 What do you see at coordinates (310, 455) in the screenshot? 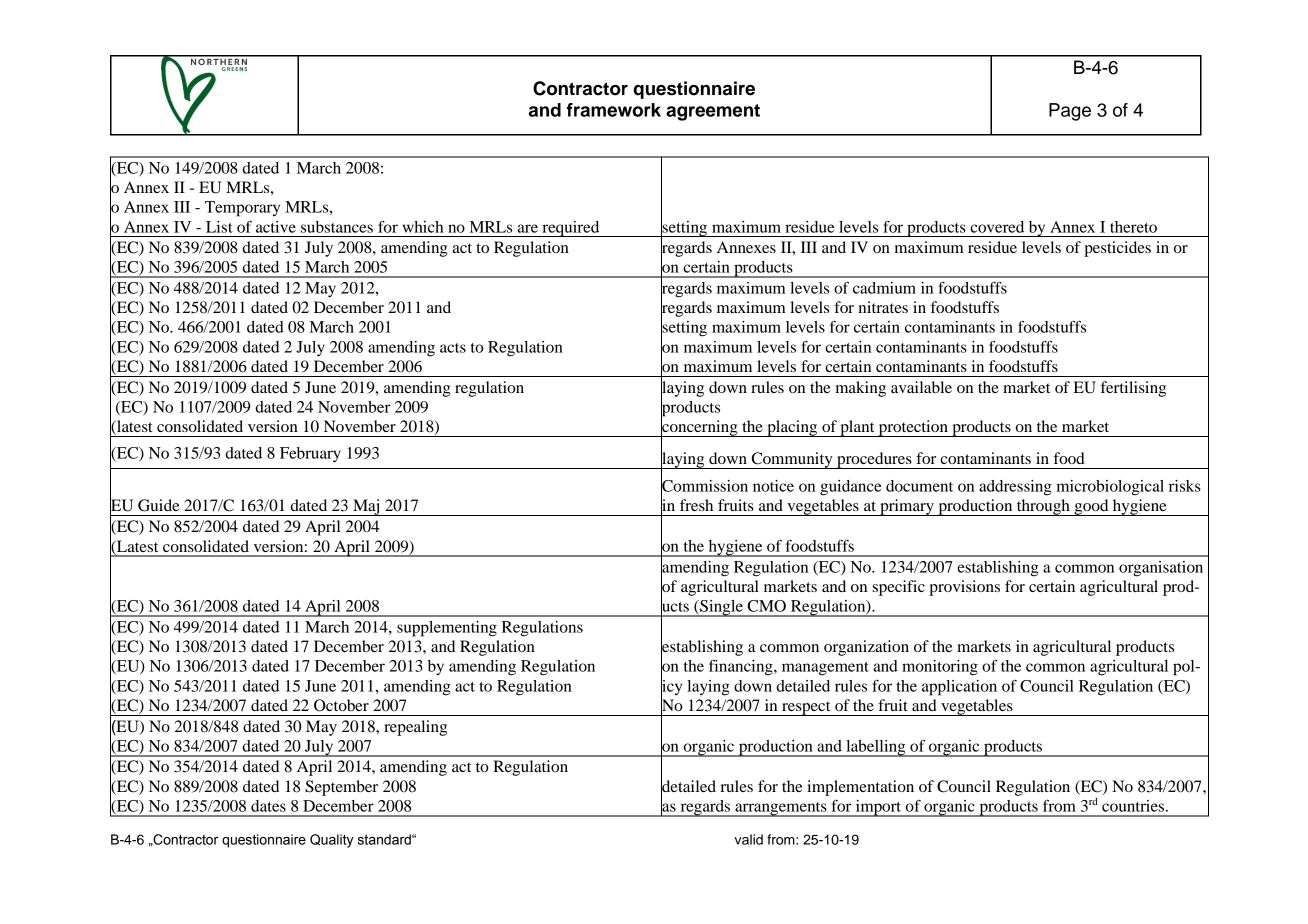
I see `February` at bounding box center [310, 455].
